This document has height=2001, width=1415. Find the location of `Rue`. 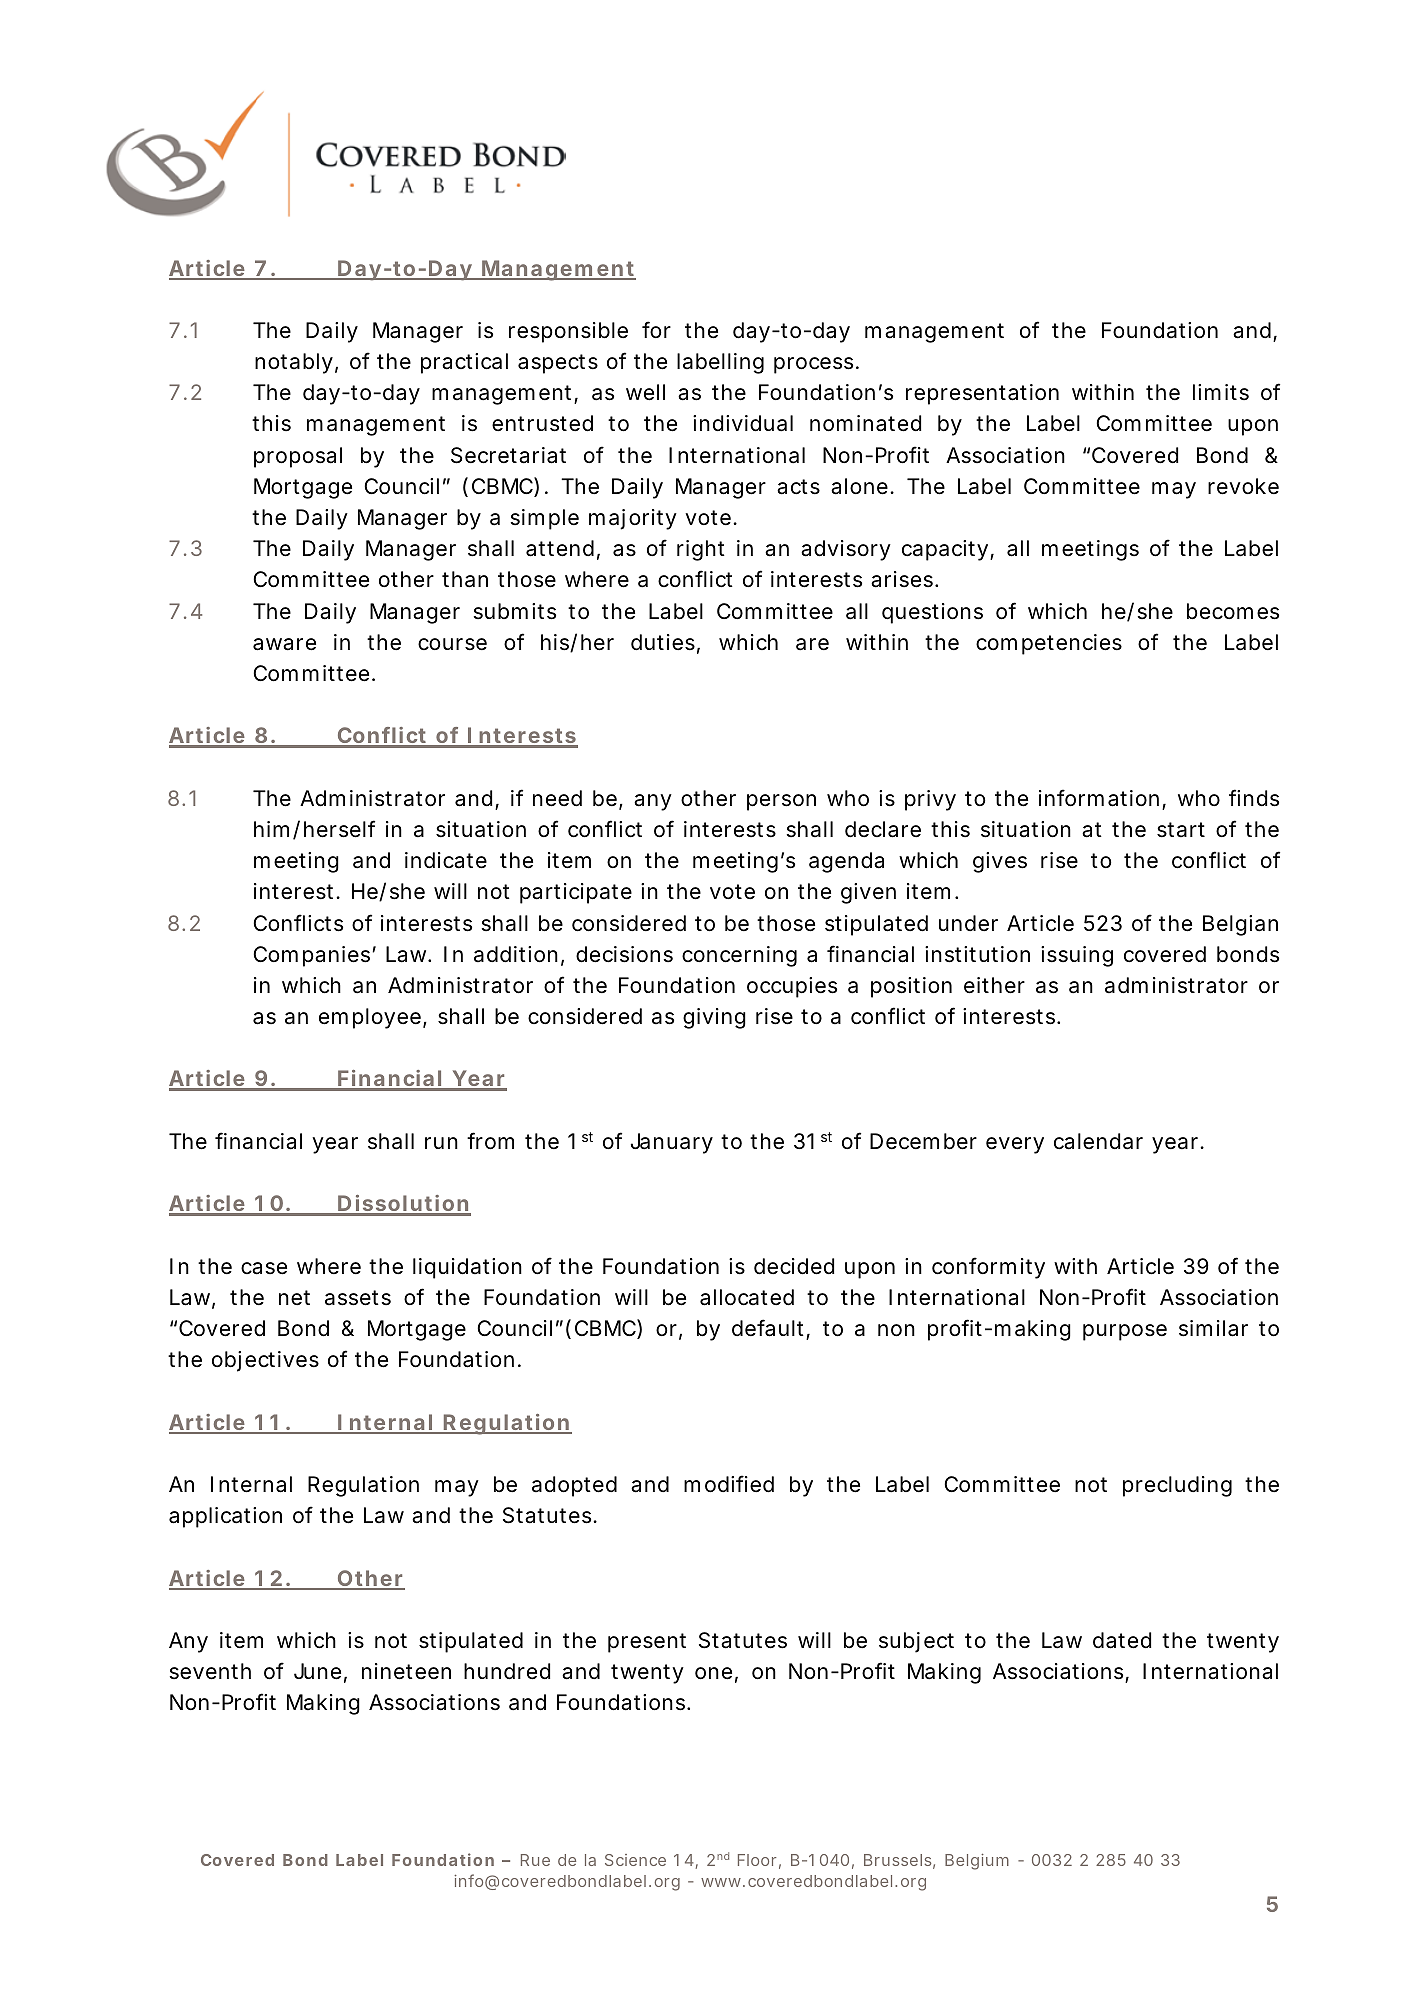

Rue is located at coordinates (535, 1860).
